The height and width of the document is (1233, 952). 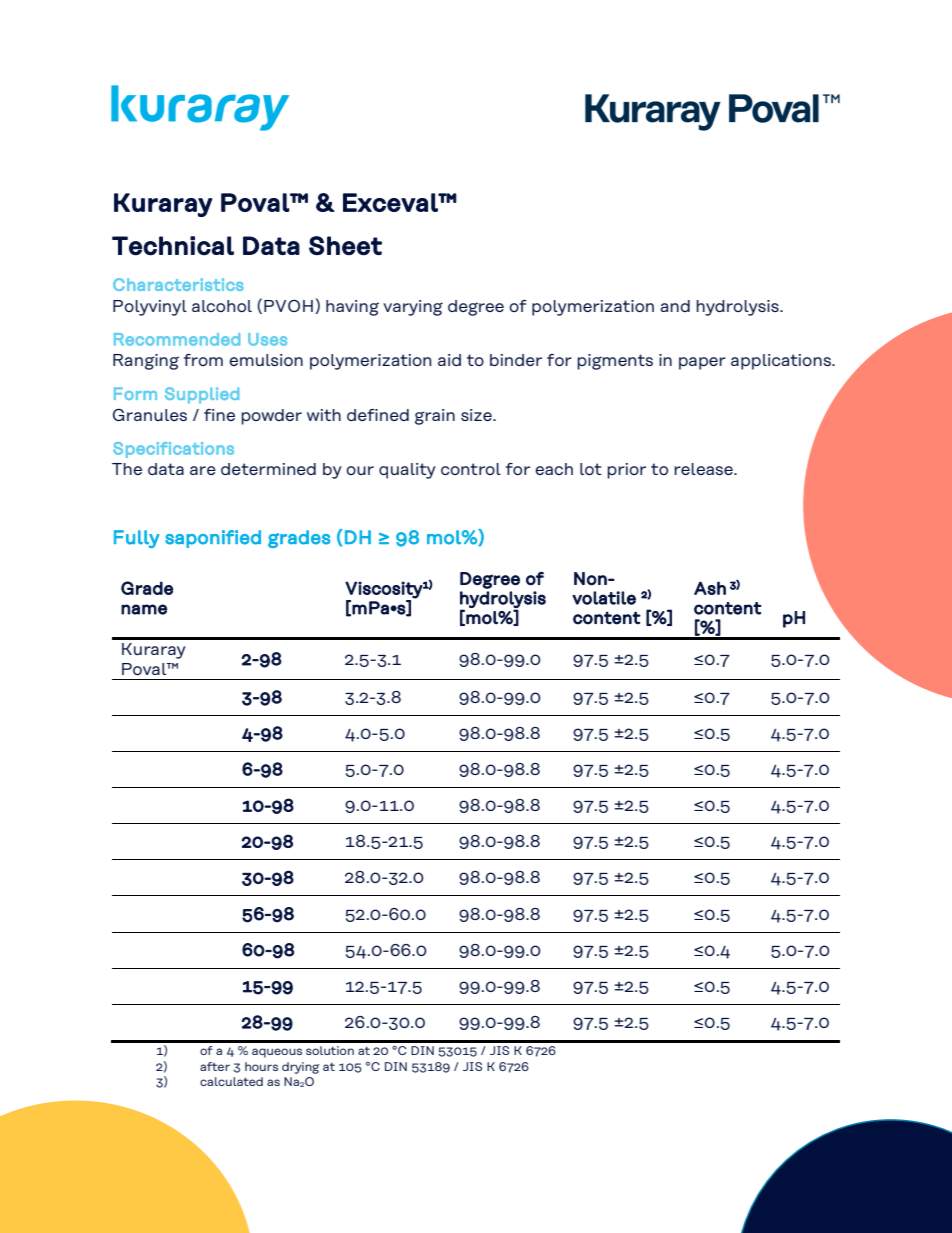 What do you see at coordinates (704, 469) in the document?
I see `release` at bounding box center [704, 469].
